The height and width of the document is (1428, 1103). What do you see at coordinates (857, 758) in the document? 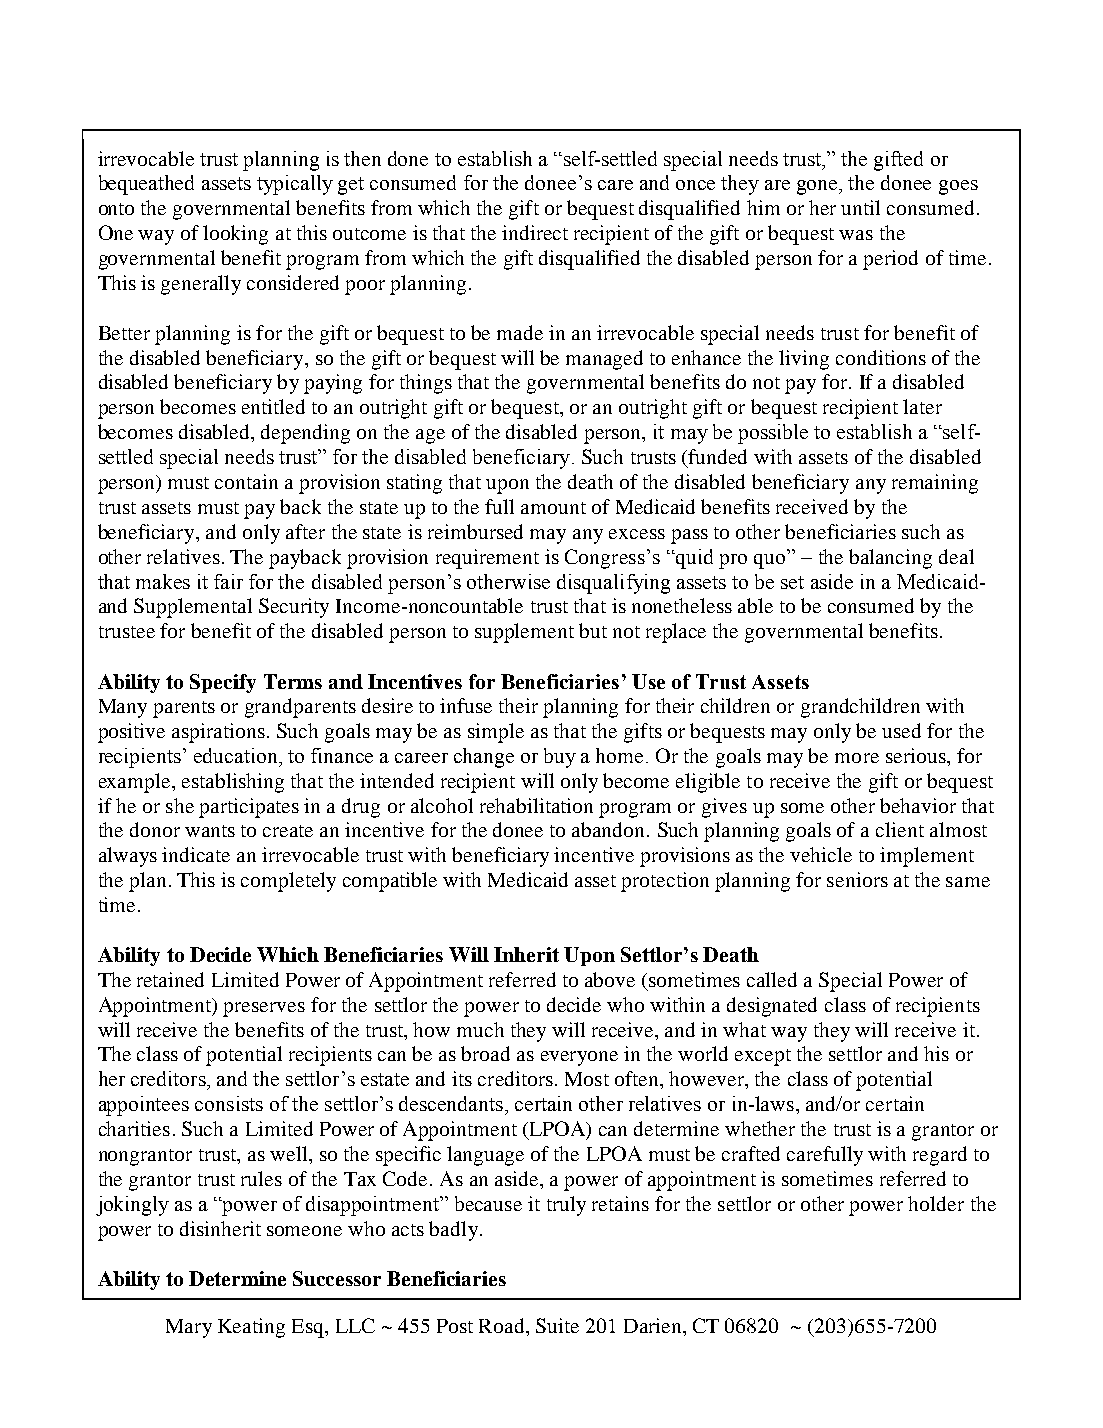
I see `more` at bounding box center [857, 758].
